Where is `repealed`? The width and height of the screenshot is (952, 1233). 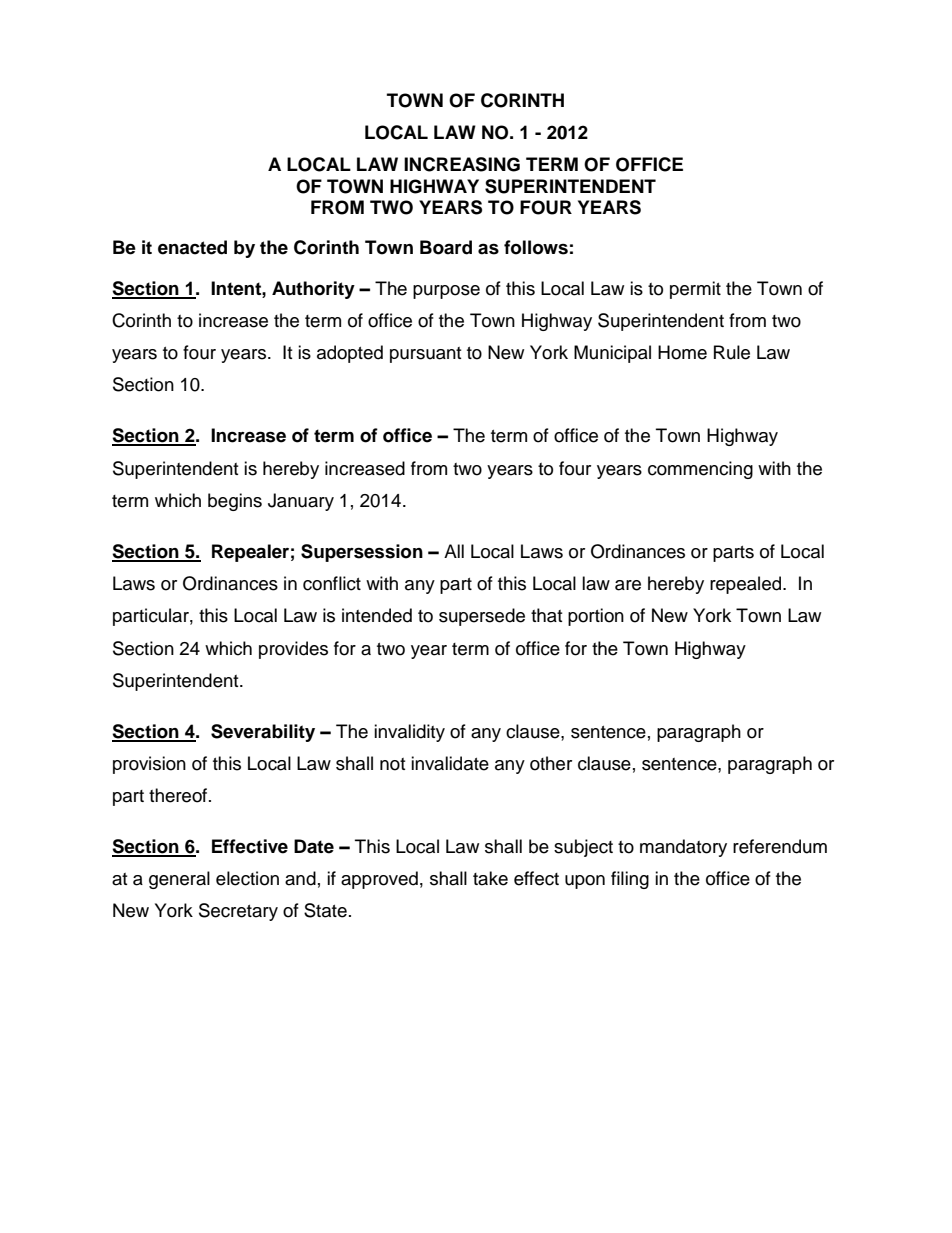
repealed is located at coordinates (745, 585).
